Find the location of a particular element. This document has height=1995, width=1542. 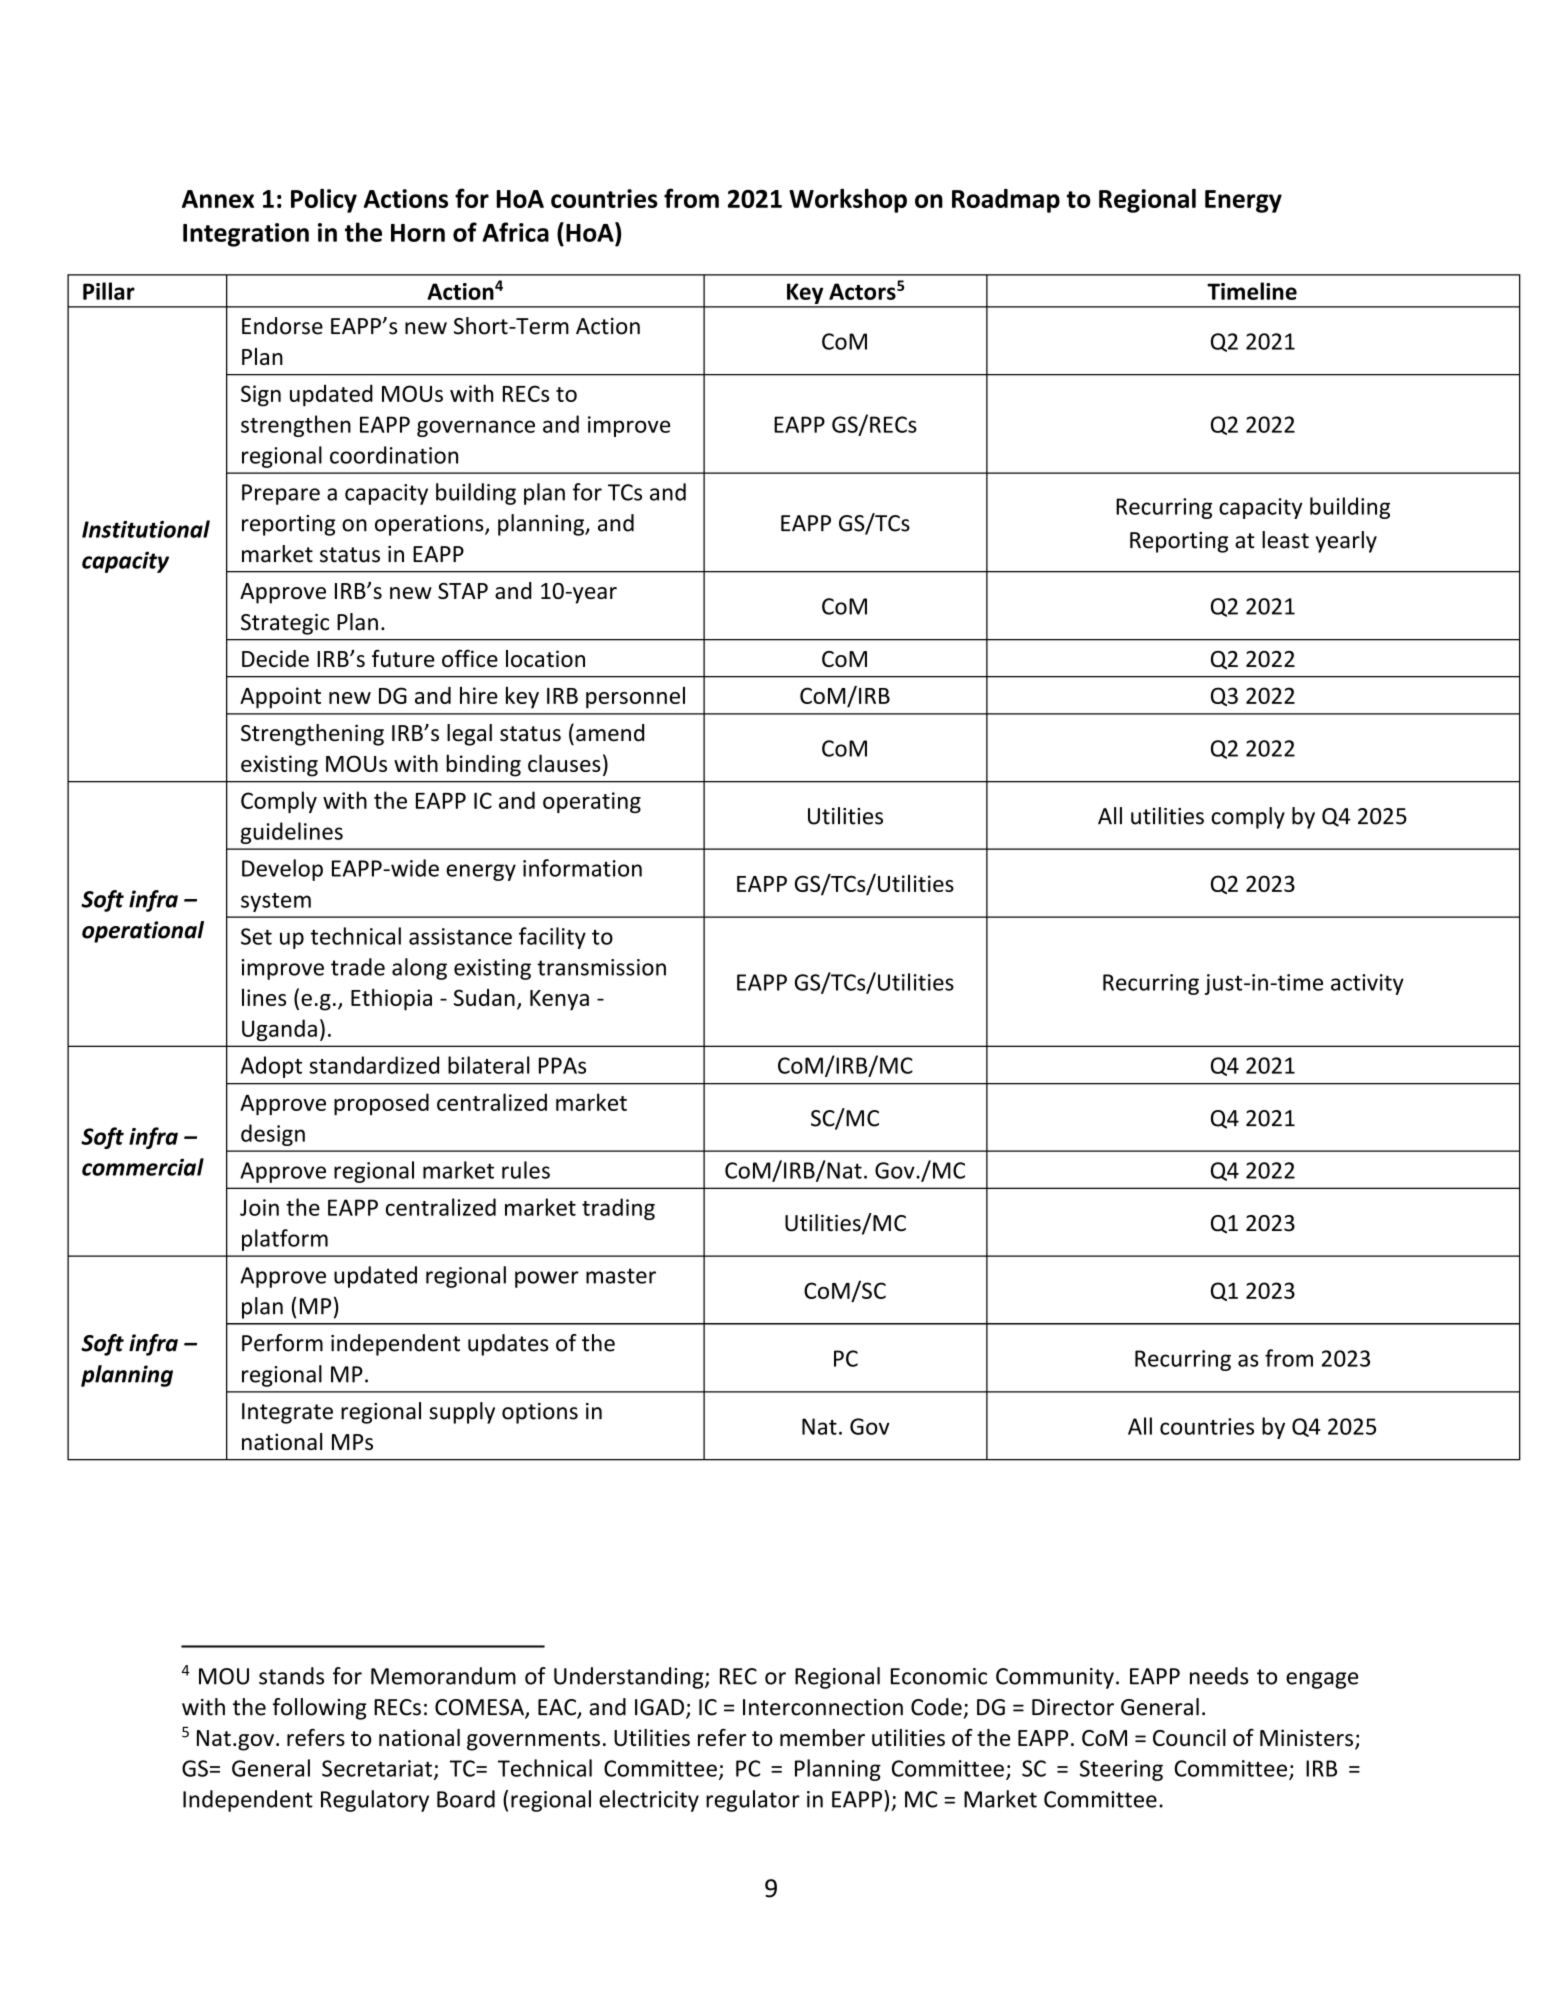

amend is located at coordinates (610, 733).
